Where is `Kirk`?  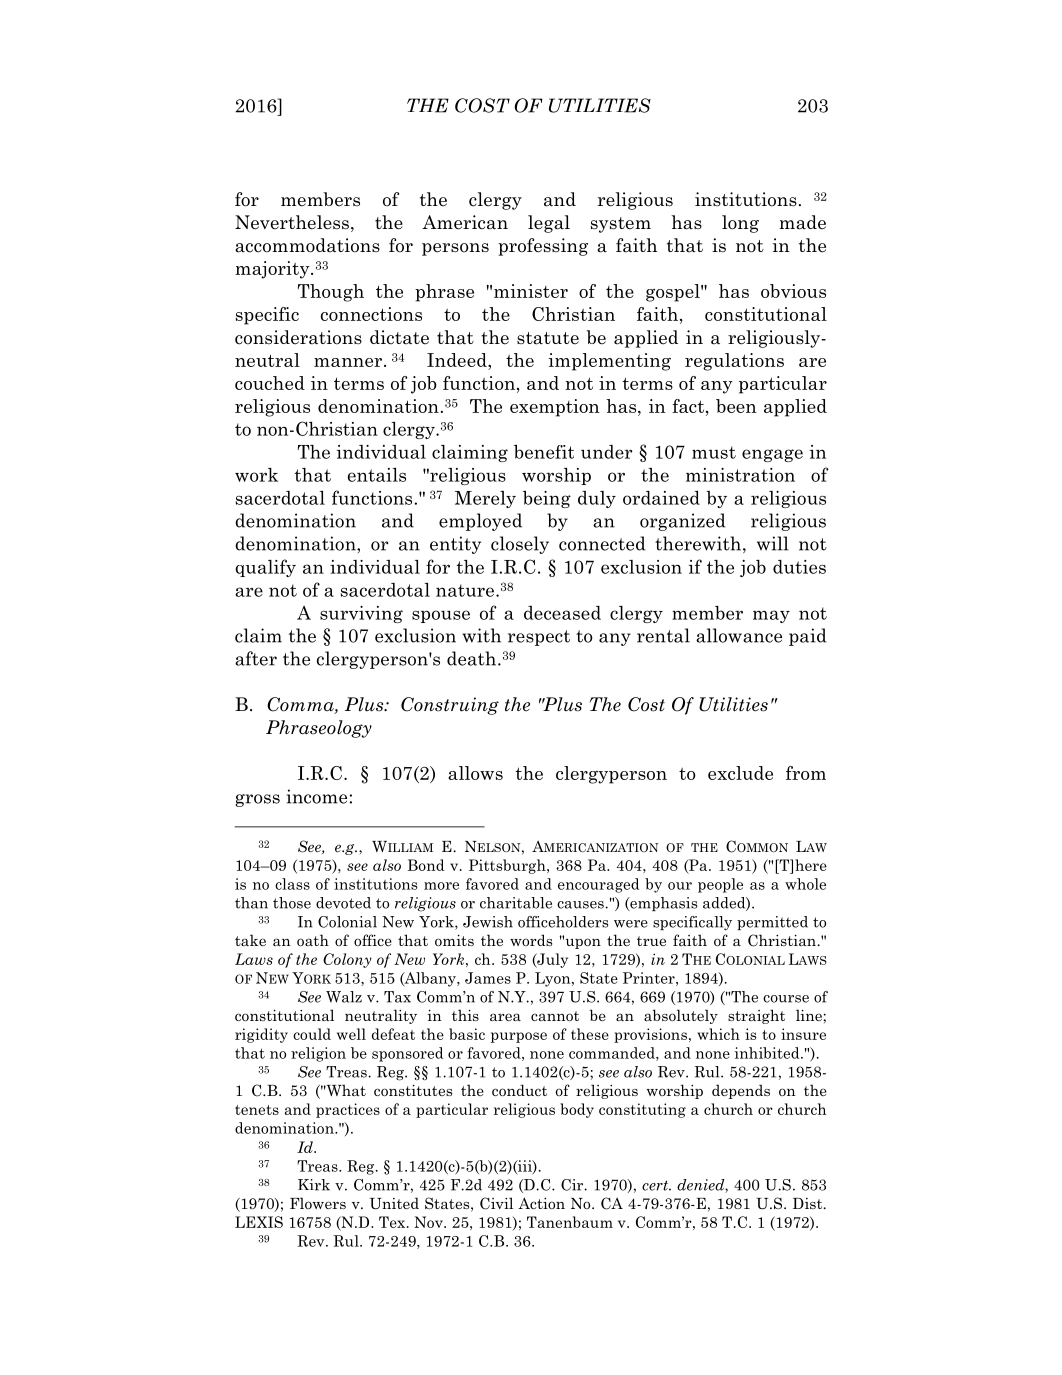 Kirk is located at coordinates (314, 1185).
